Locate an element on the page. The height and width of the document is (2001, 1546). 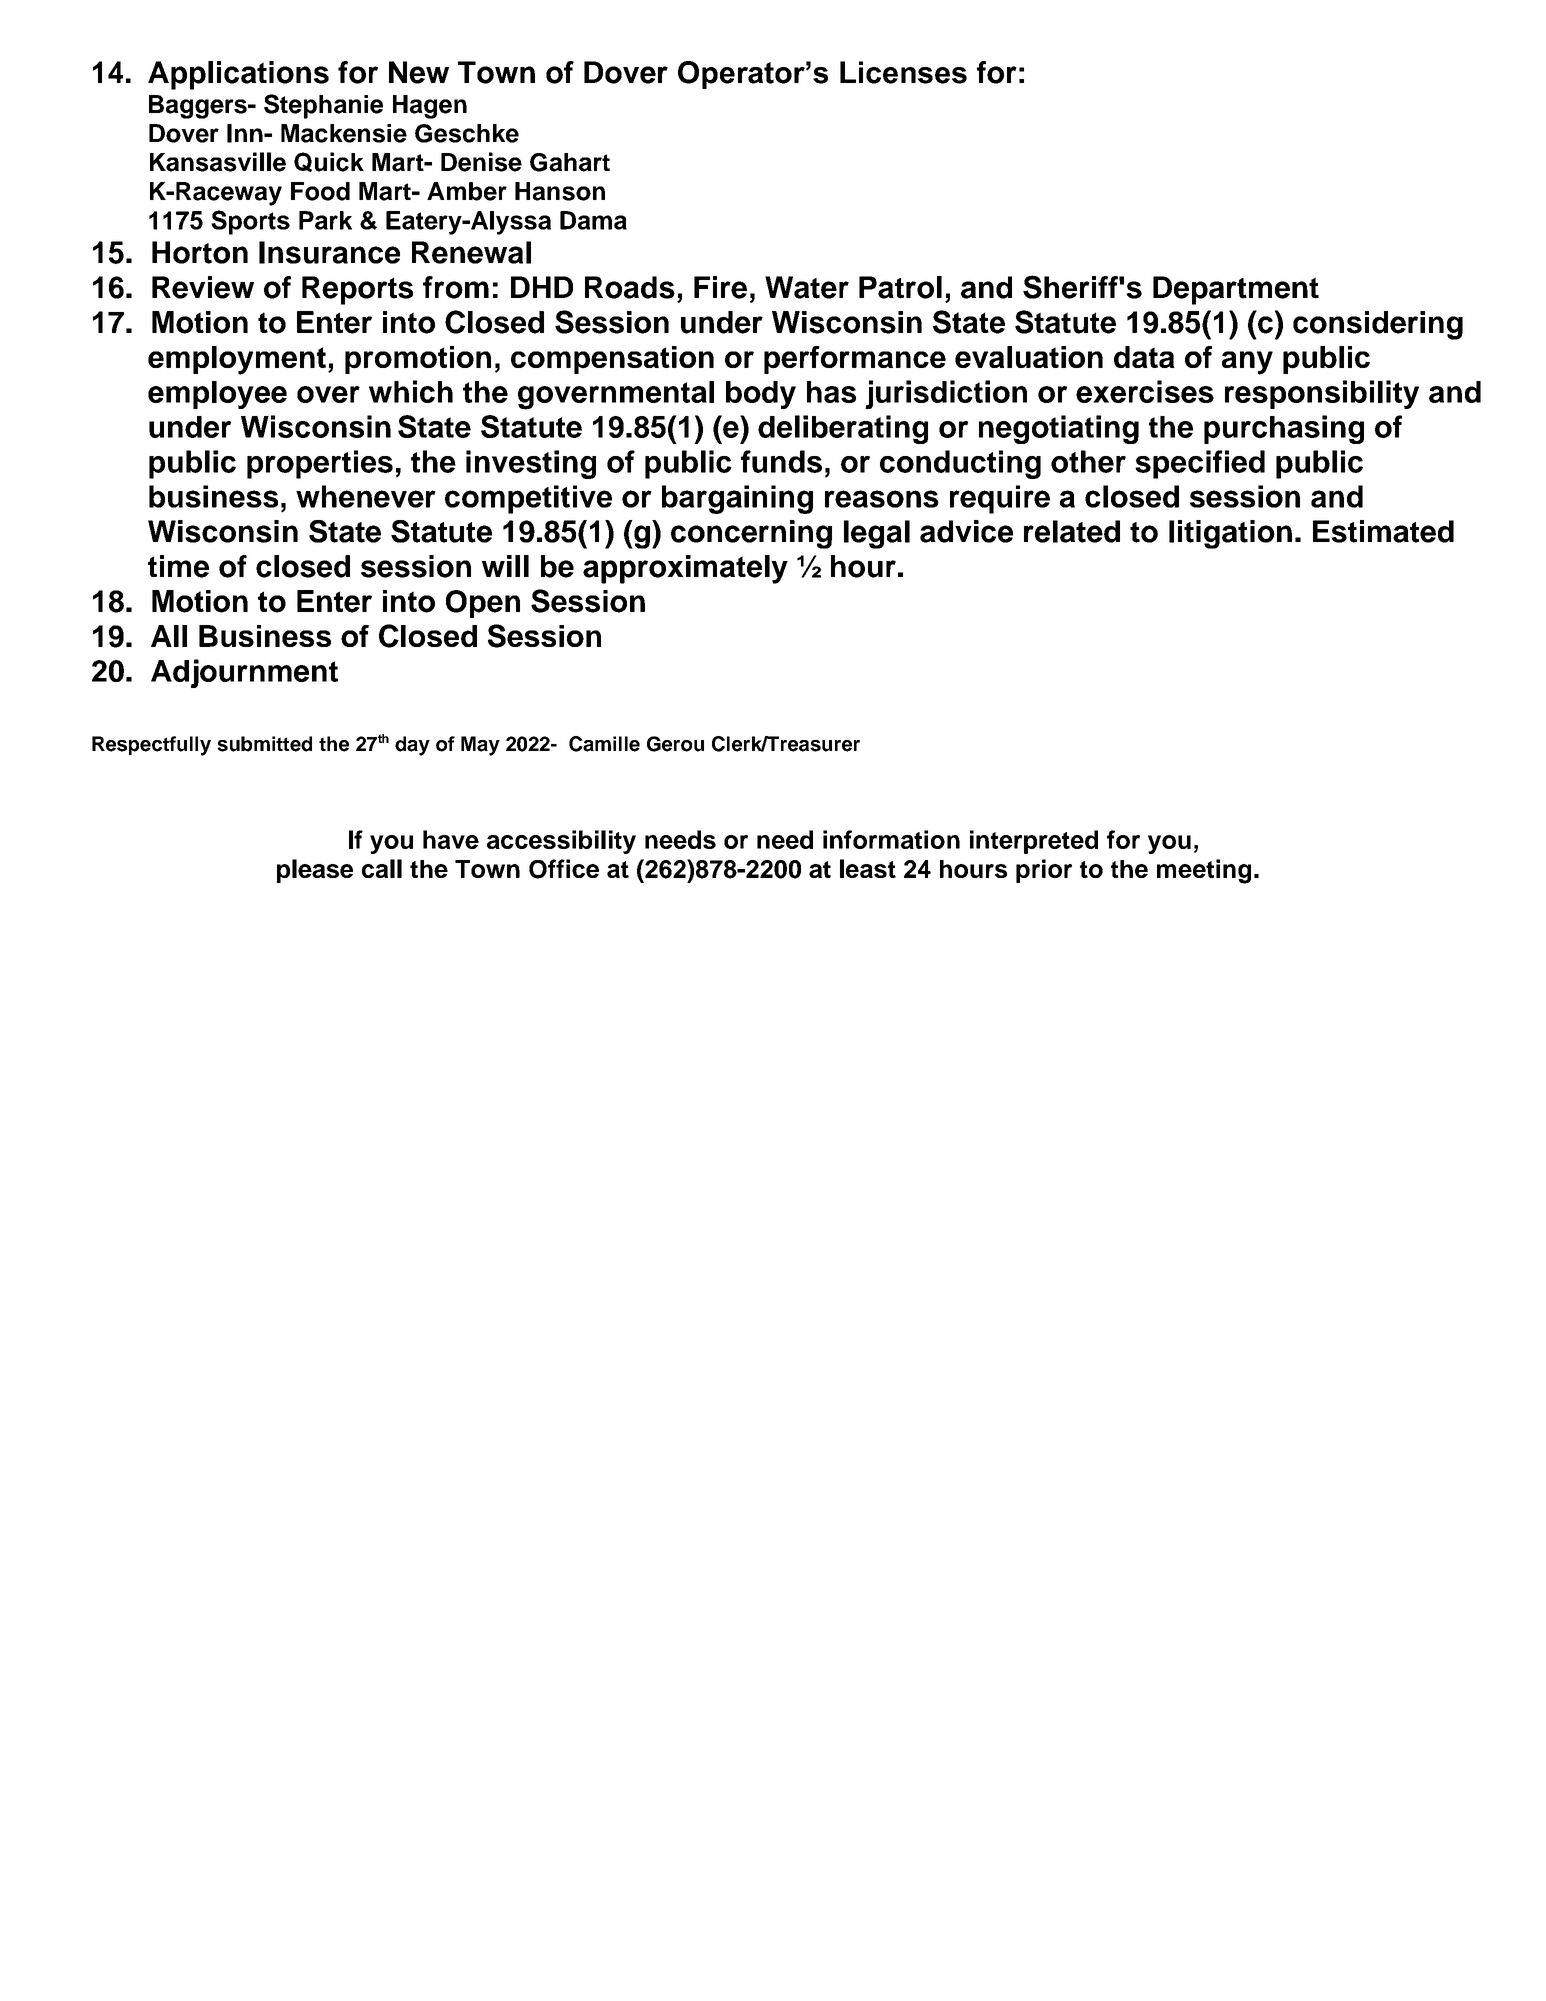
employment is located at coordinates (237, 360).
